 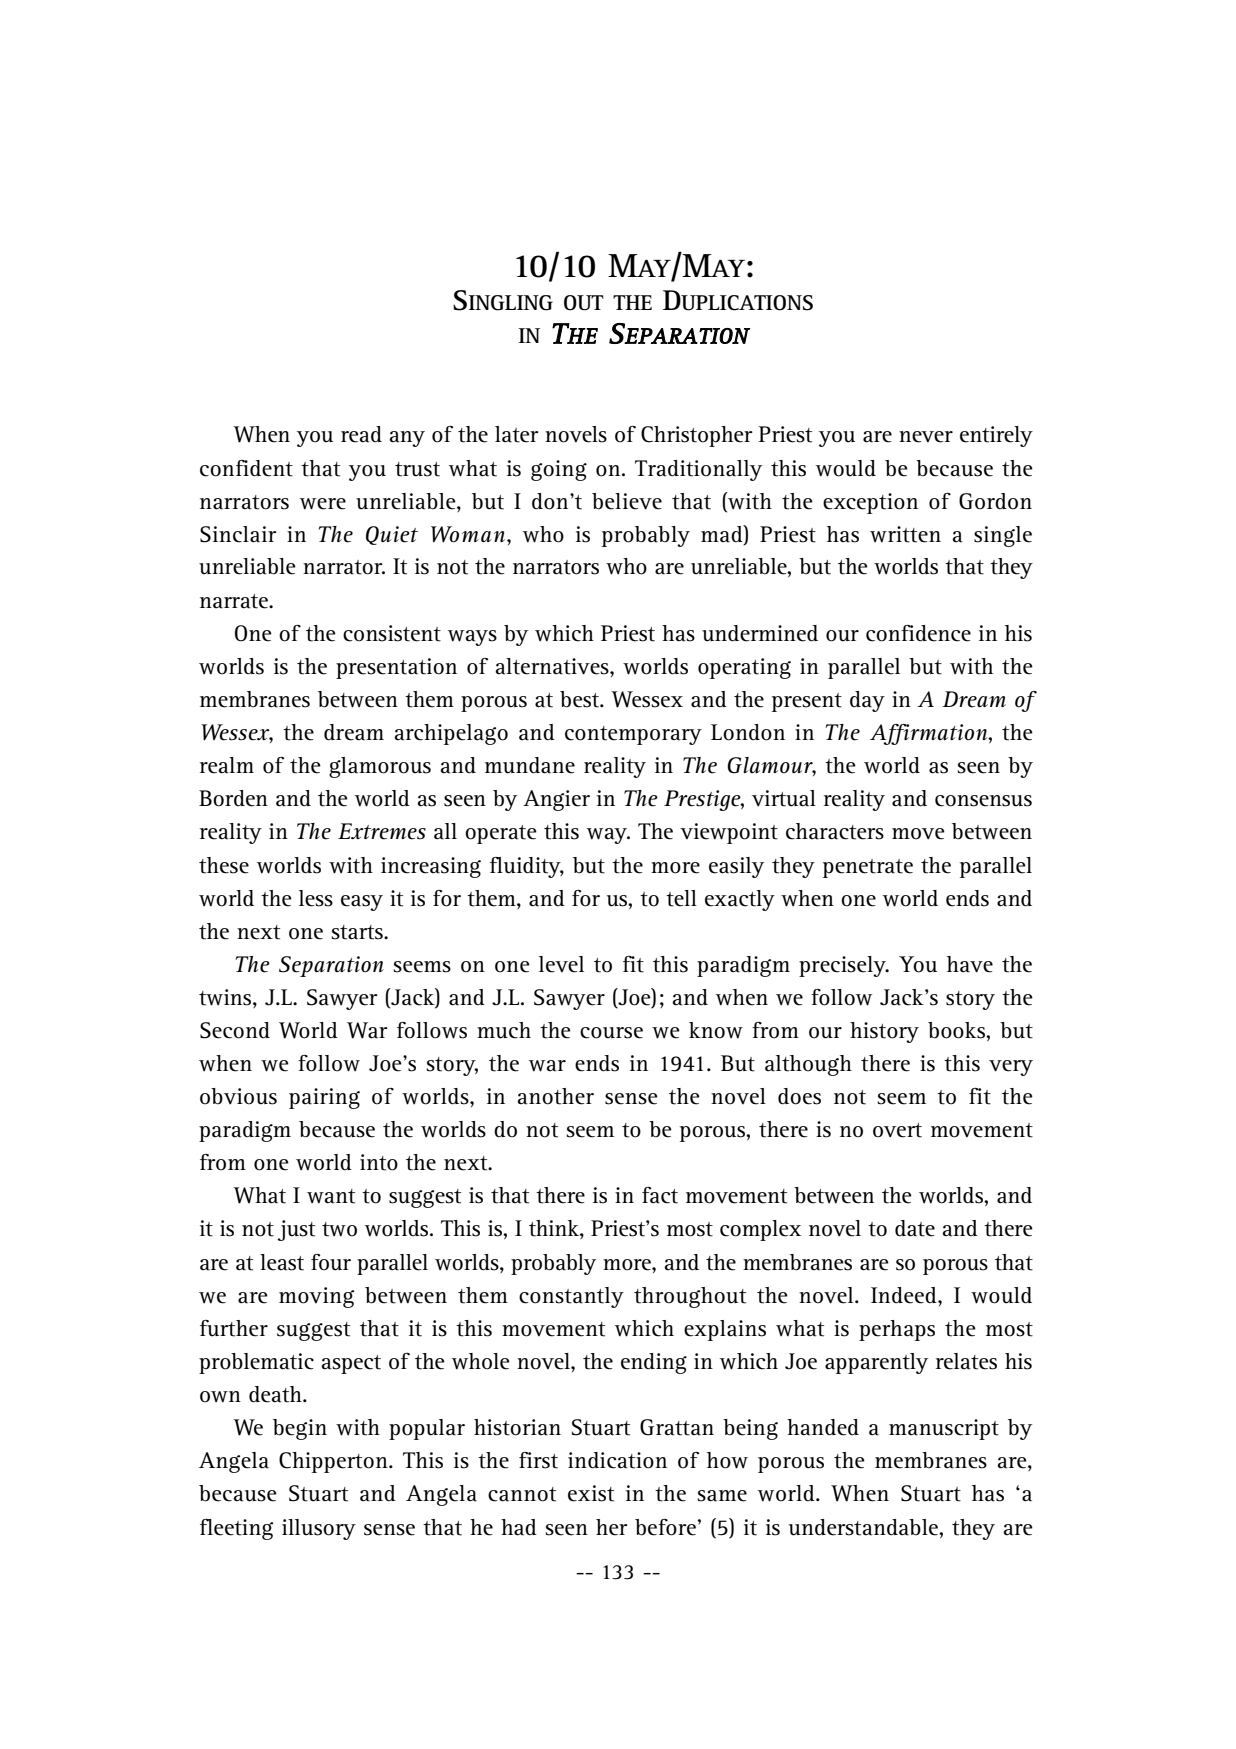 I want to click on confidence, so click(x=918, y=633).
